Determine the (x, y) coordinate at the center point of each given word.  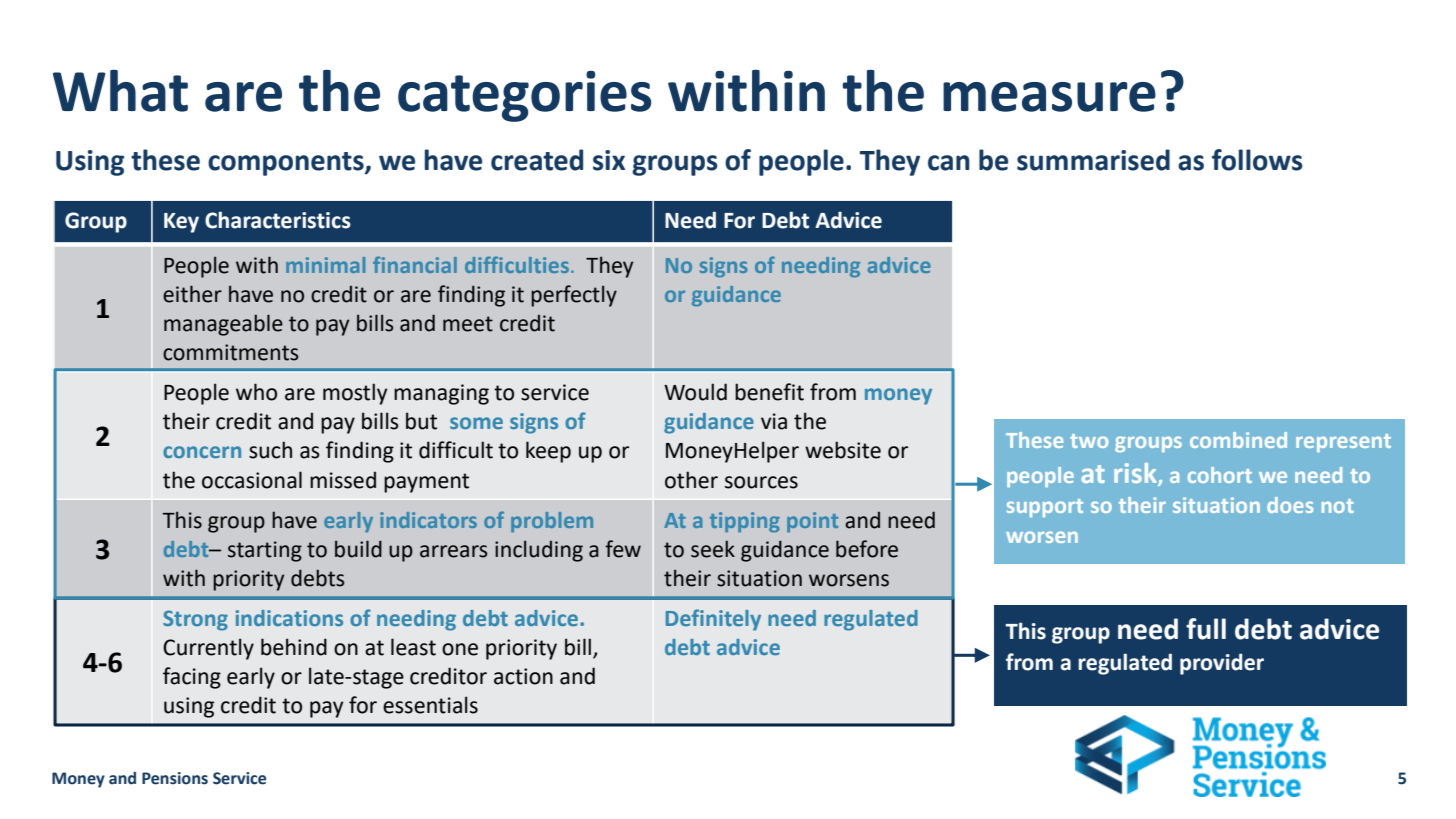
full (1206, 629)
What (120, 91)
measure (1049, 97)
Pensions (175, 778)
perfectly (574, 296)
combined (1238, 440)
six (609, 160)
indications (289, 618)
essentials (430, 705)
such (270, 450)
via (774, 421)
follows (1257, 160)
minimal (325, 265)
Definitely (713, 620)
